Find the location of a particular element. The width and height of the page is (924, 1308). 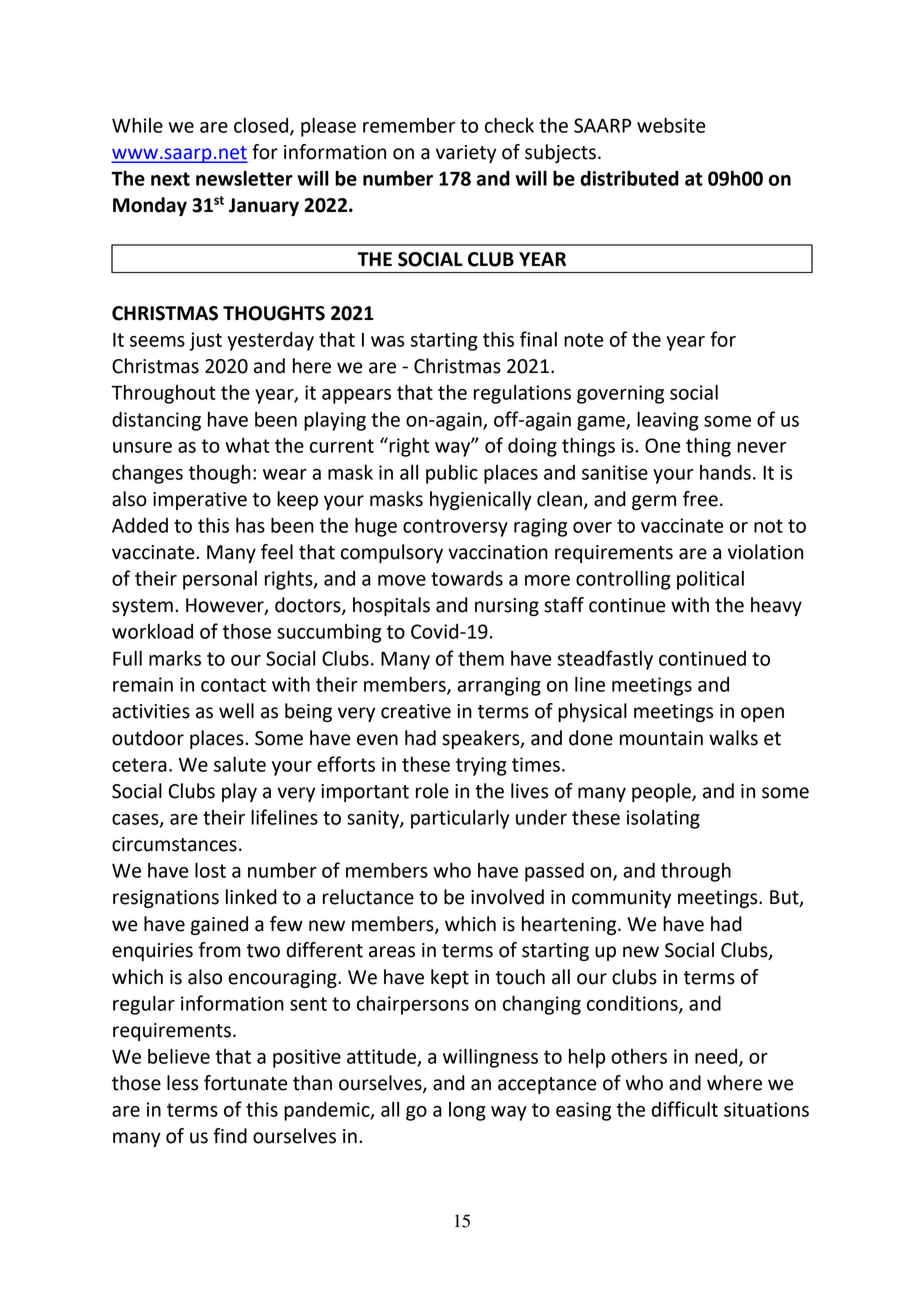

long is located at coordinates (467, 1111).
